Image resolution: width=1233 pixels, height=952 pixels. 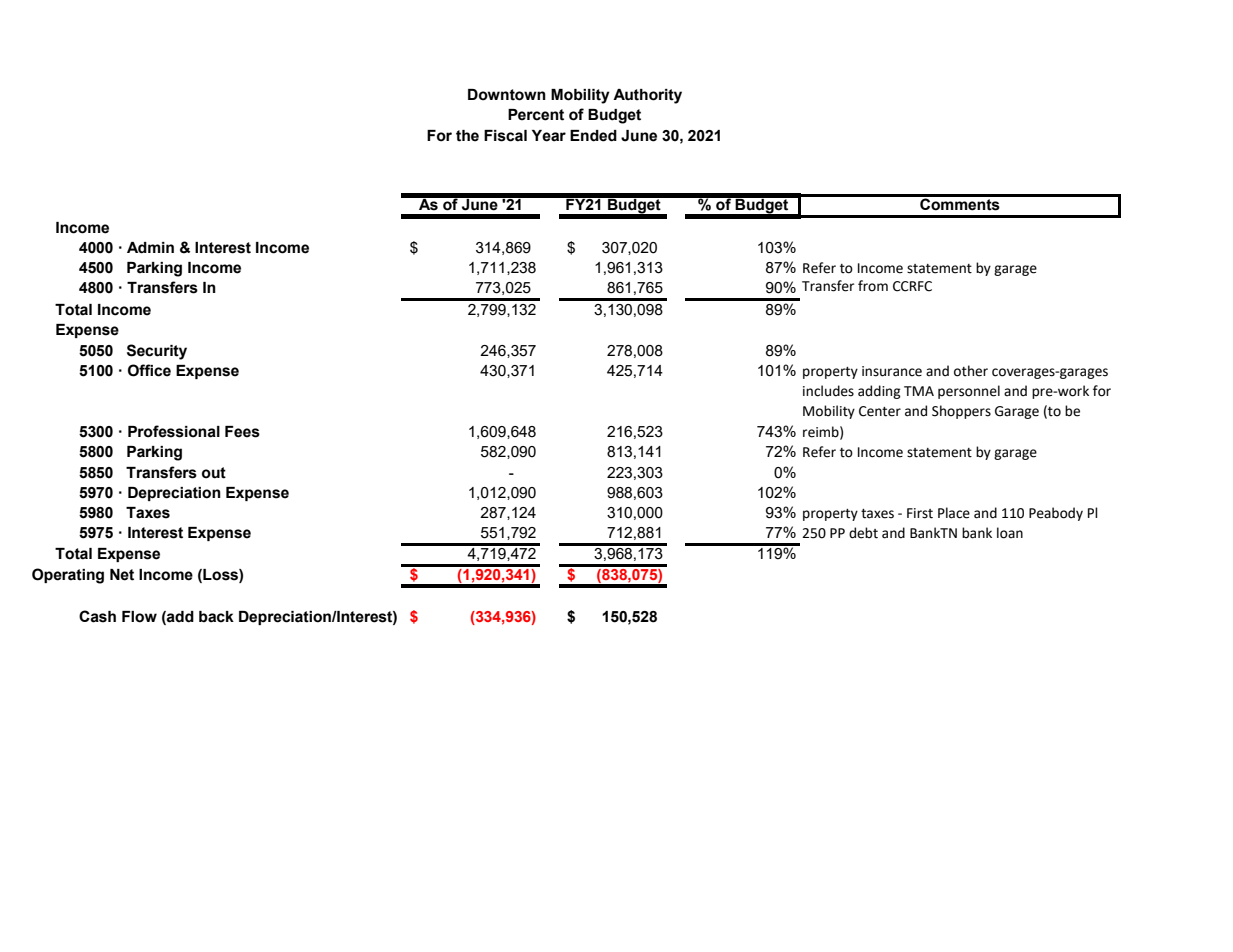 What do you see at coordinates (828, 391) in the document?
I see `includes` at bounding box center [828, 391].
